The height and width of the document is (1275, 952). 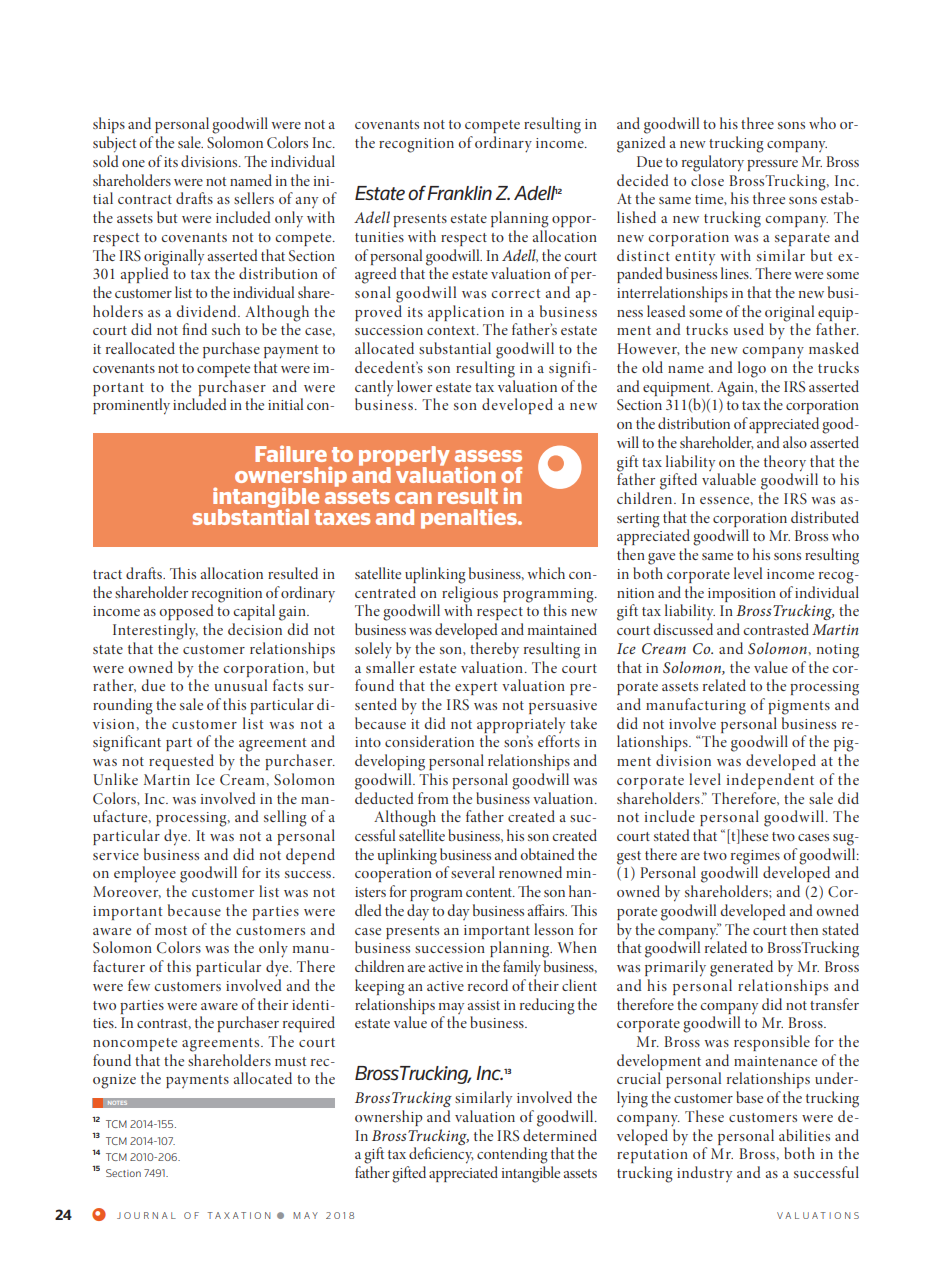 I want to click on also, so click(x=795, y=442).
